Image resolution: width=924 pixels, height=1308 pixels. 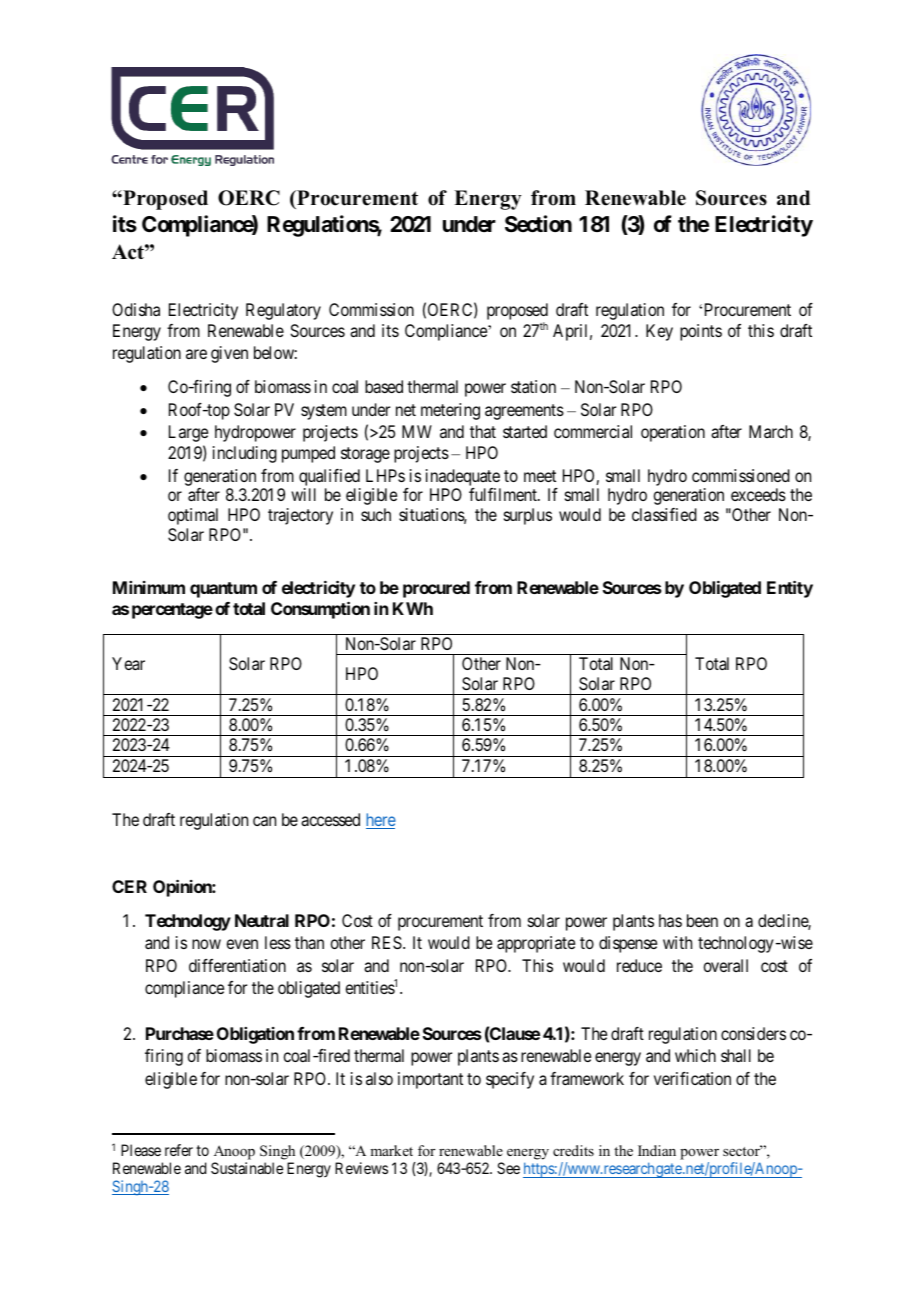 I want to click on points, so click(x=701, y=332).
